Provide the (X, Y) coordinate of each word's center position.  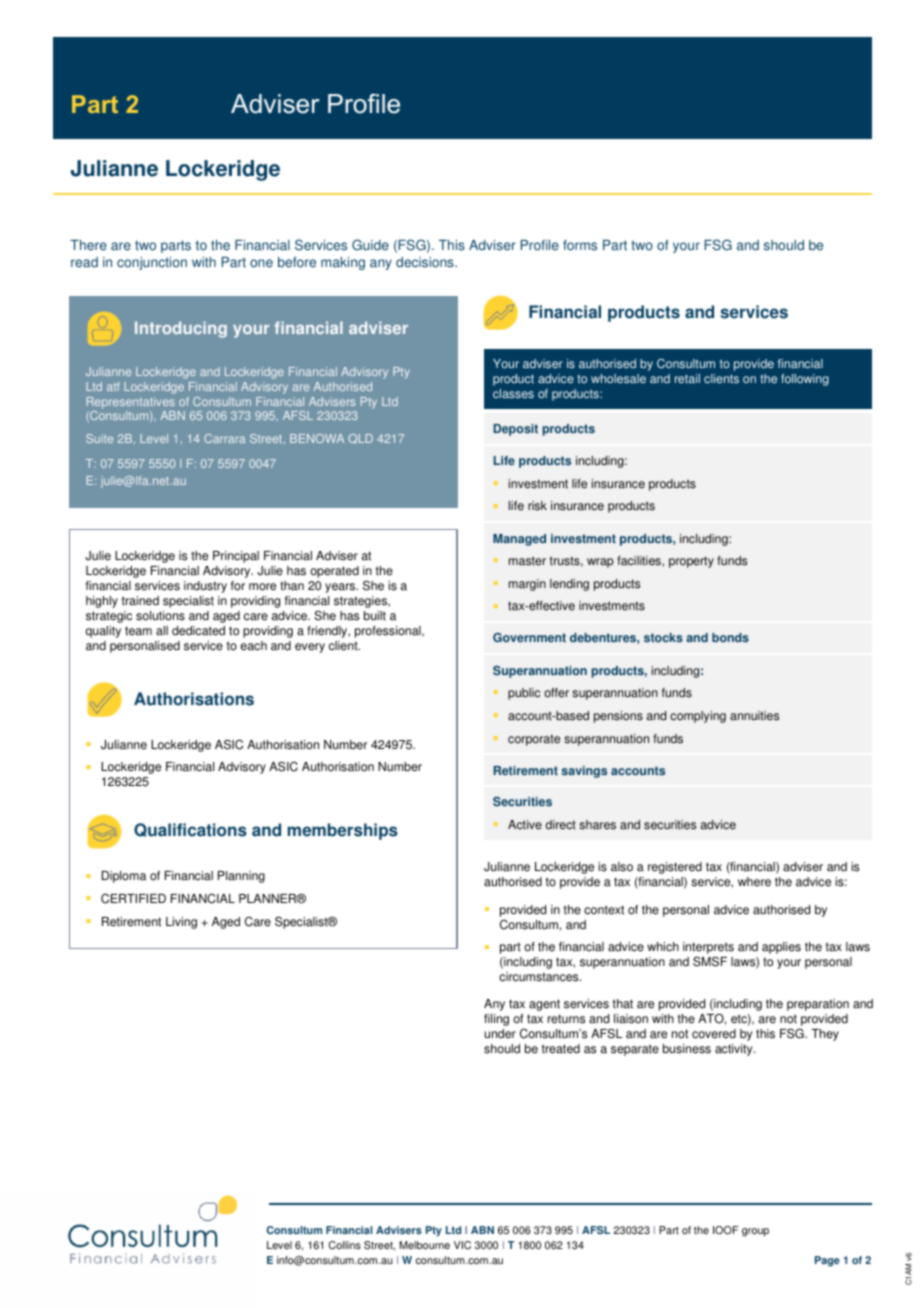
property (691, 562)
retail (687, 379)
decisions (426, 262)
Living (181, 923)
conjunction (152, 263)
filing (496, 1020)
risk (537, 506)
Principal (236, 557)
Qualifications (190, 830)
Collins (345, 1245)
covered (714, 1034)
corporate (534, 740)
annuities (754, 716)
